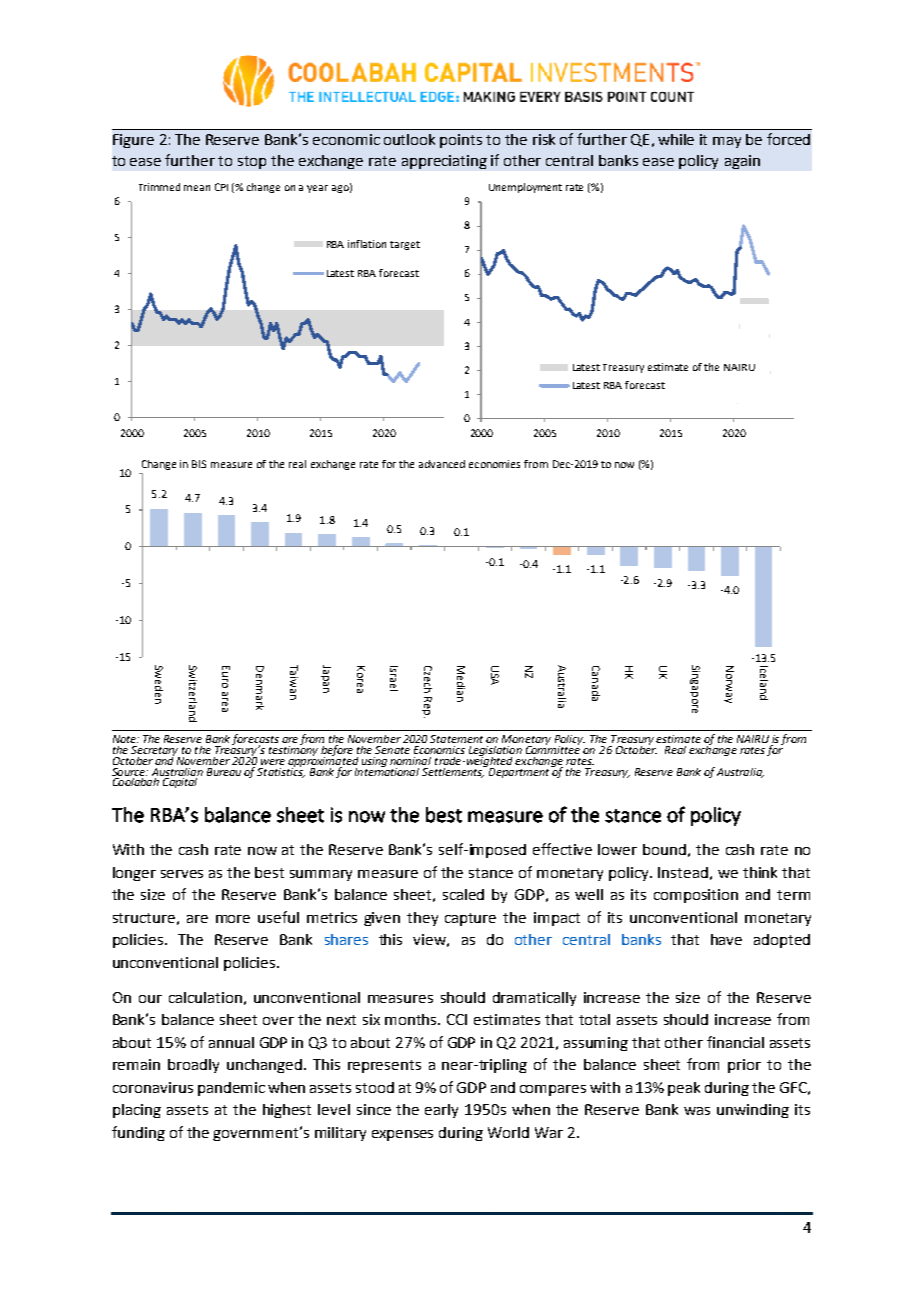 The height and width of the screenshot is (1308, 924). I want to click on appreciating, so click(444, 162).
